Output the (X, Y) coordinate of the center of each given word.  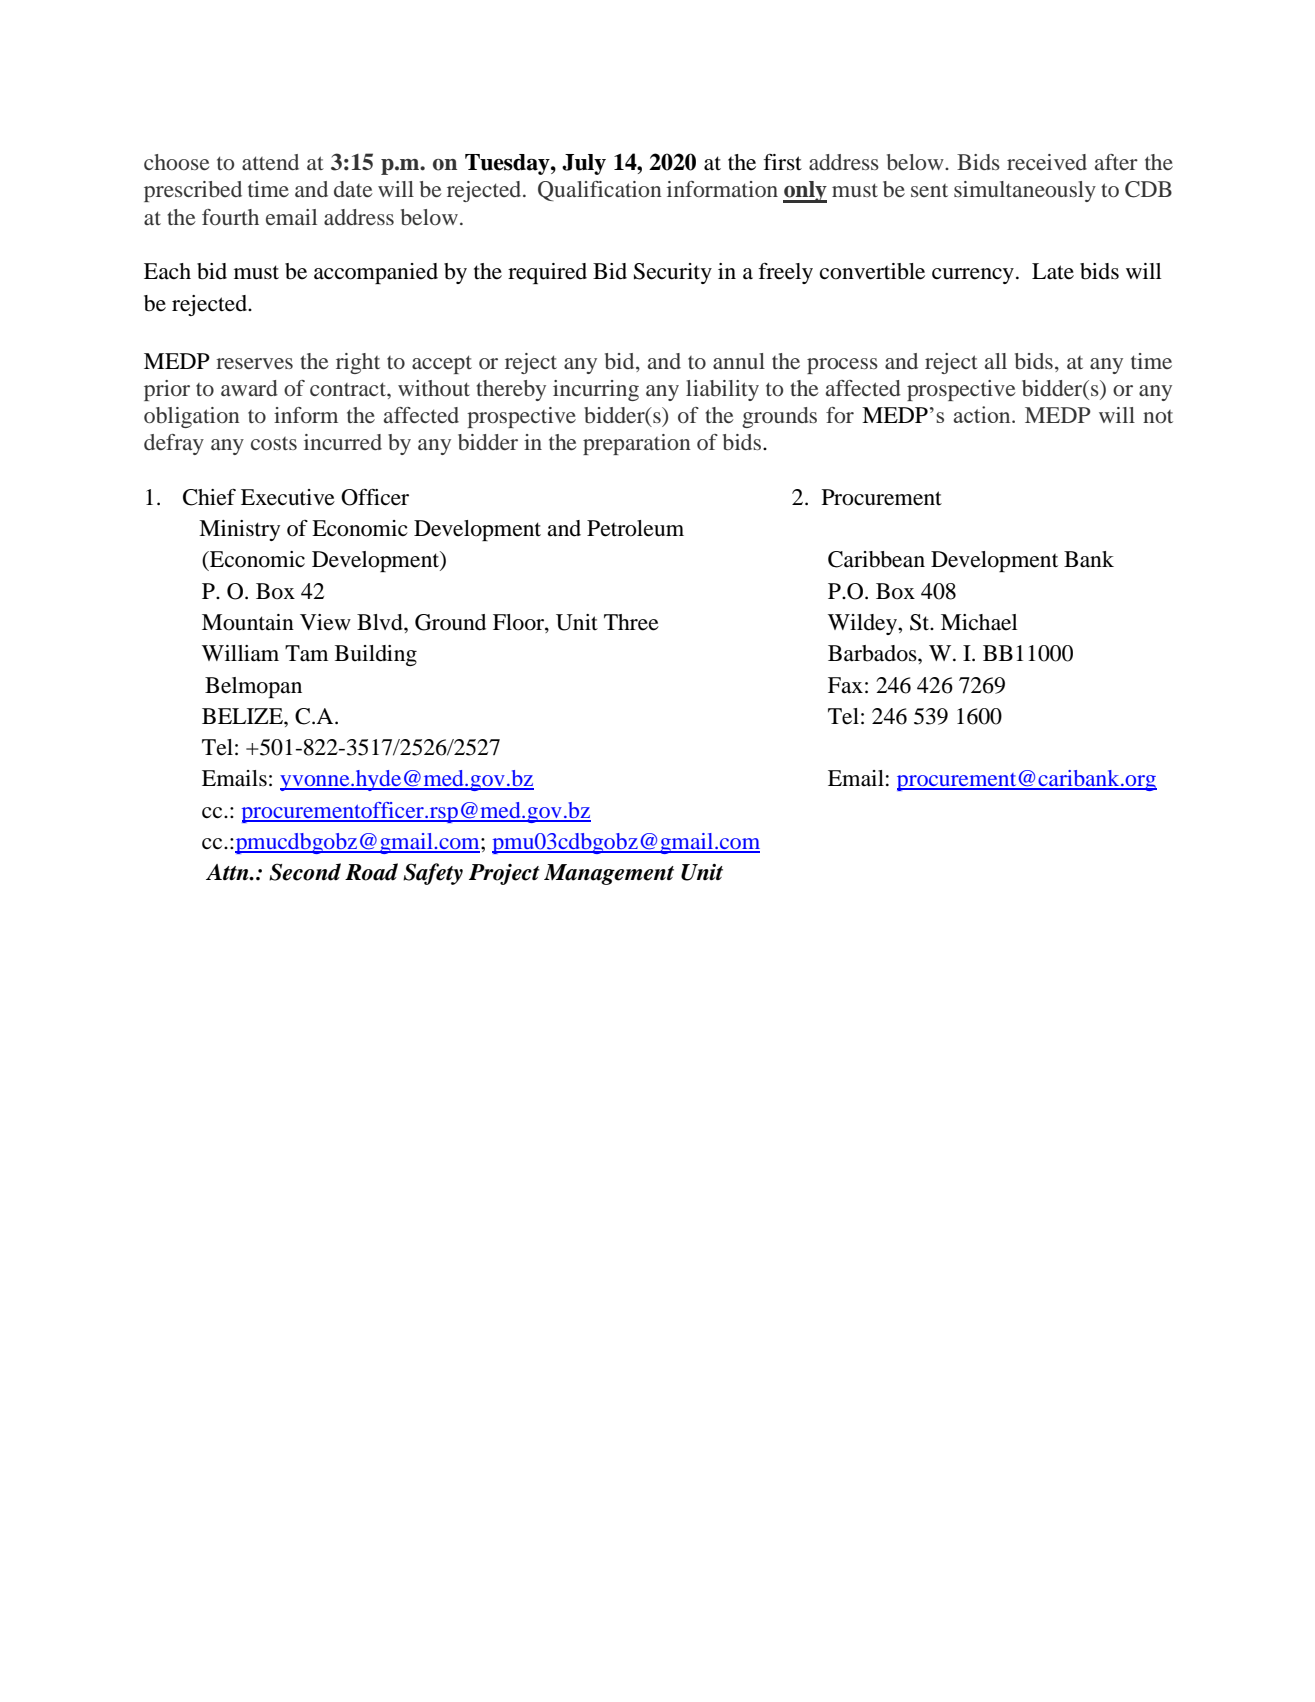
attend (270, 162)
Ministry (239, 530)
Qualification (600, 191)
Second (305, 872)
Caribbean (876, 559)
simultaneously (1025, 191)
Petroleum (635, 528)
